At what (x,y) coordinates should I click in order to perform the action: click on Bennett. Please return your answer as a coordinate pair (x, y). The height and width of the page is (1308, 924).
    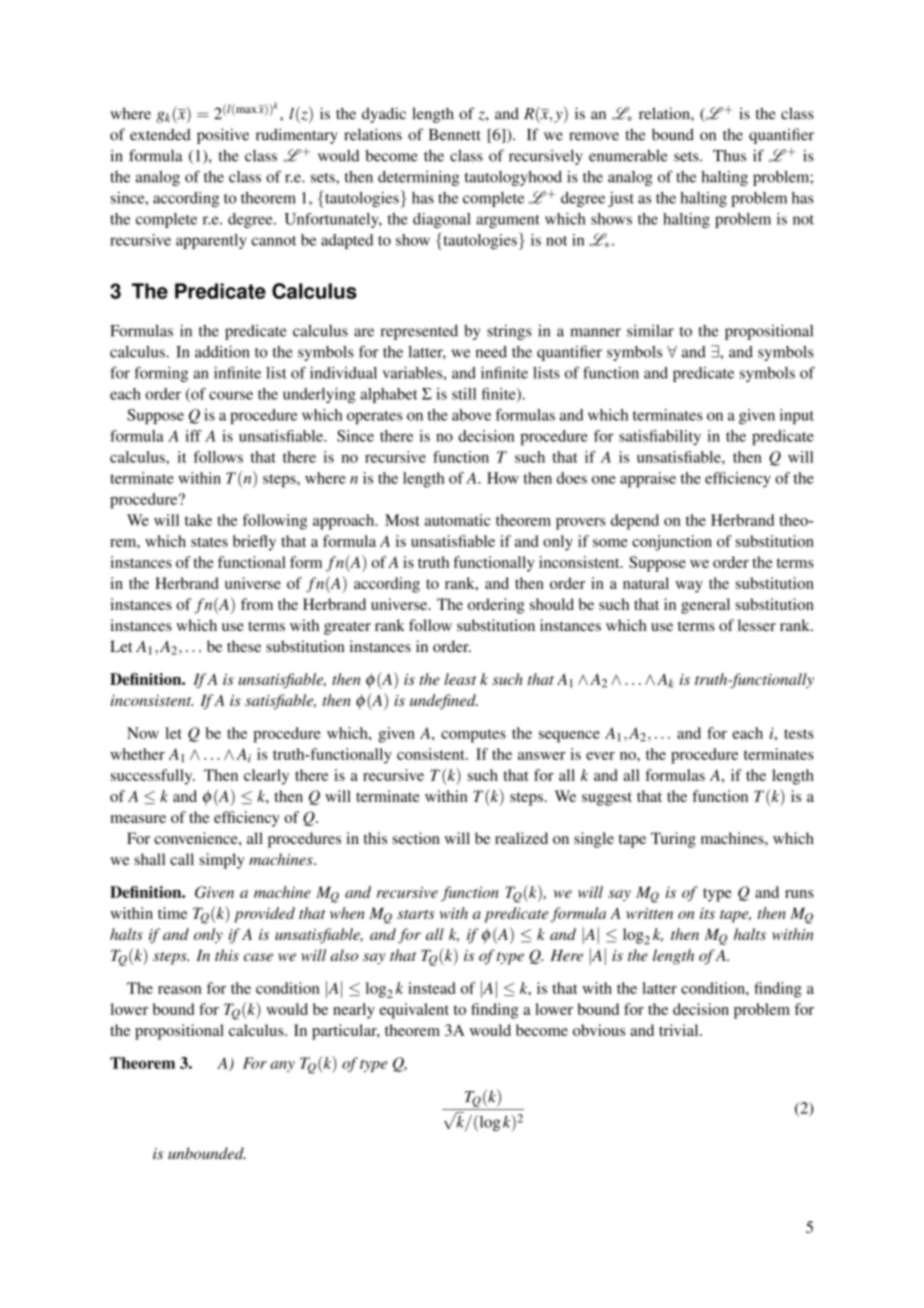
    Looking at the image, I should click on (455, 135).
